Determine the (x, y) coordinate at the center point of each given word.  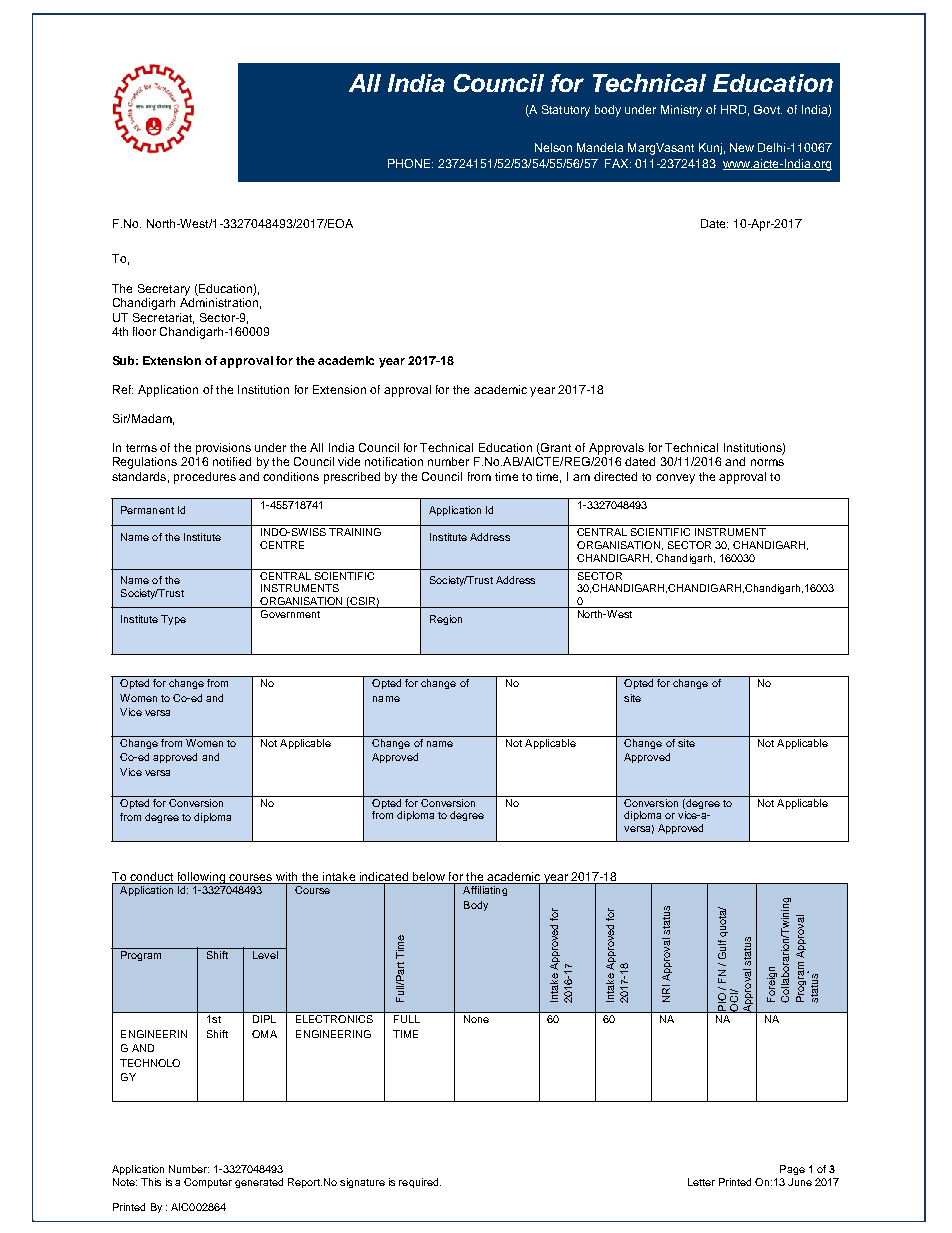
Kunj (710, 149)
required (420, 1183)
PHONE (410, 163)
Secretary (164, 290)
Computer (208, 1183)
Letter (701, 1182)
